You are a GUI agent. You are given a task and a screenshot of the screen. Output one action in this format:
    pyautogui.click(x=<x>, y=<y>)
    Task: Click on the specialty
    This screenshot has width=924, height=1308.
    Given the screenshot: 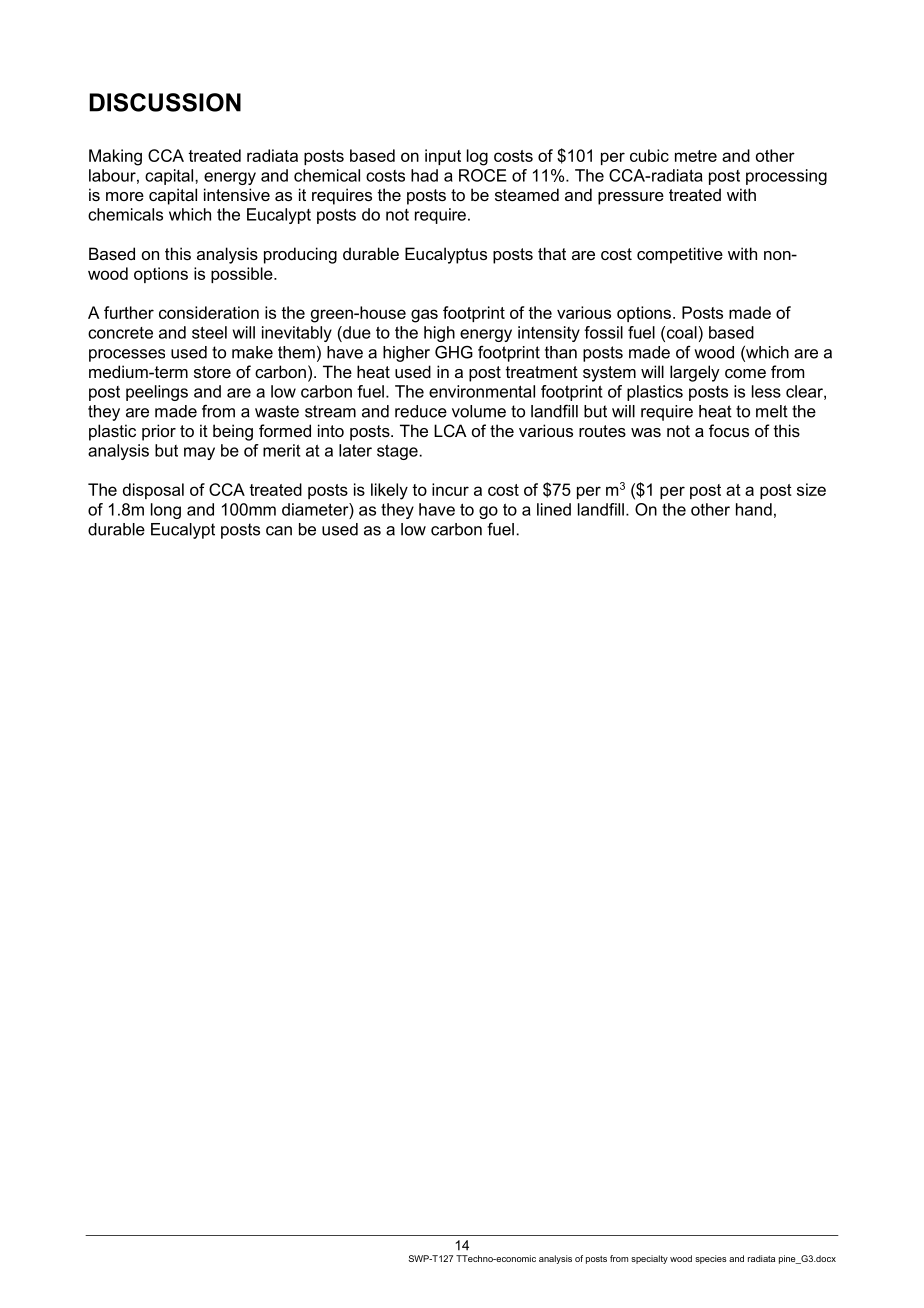 What is the action you would take?
    pyautogui.click(x=649, y=1259)
